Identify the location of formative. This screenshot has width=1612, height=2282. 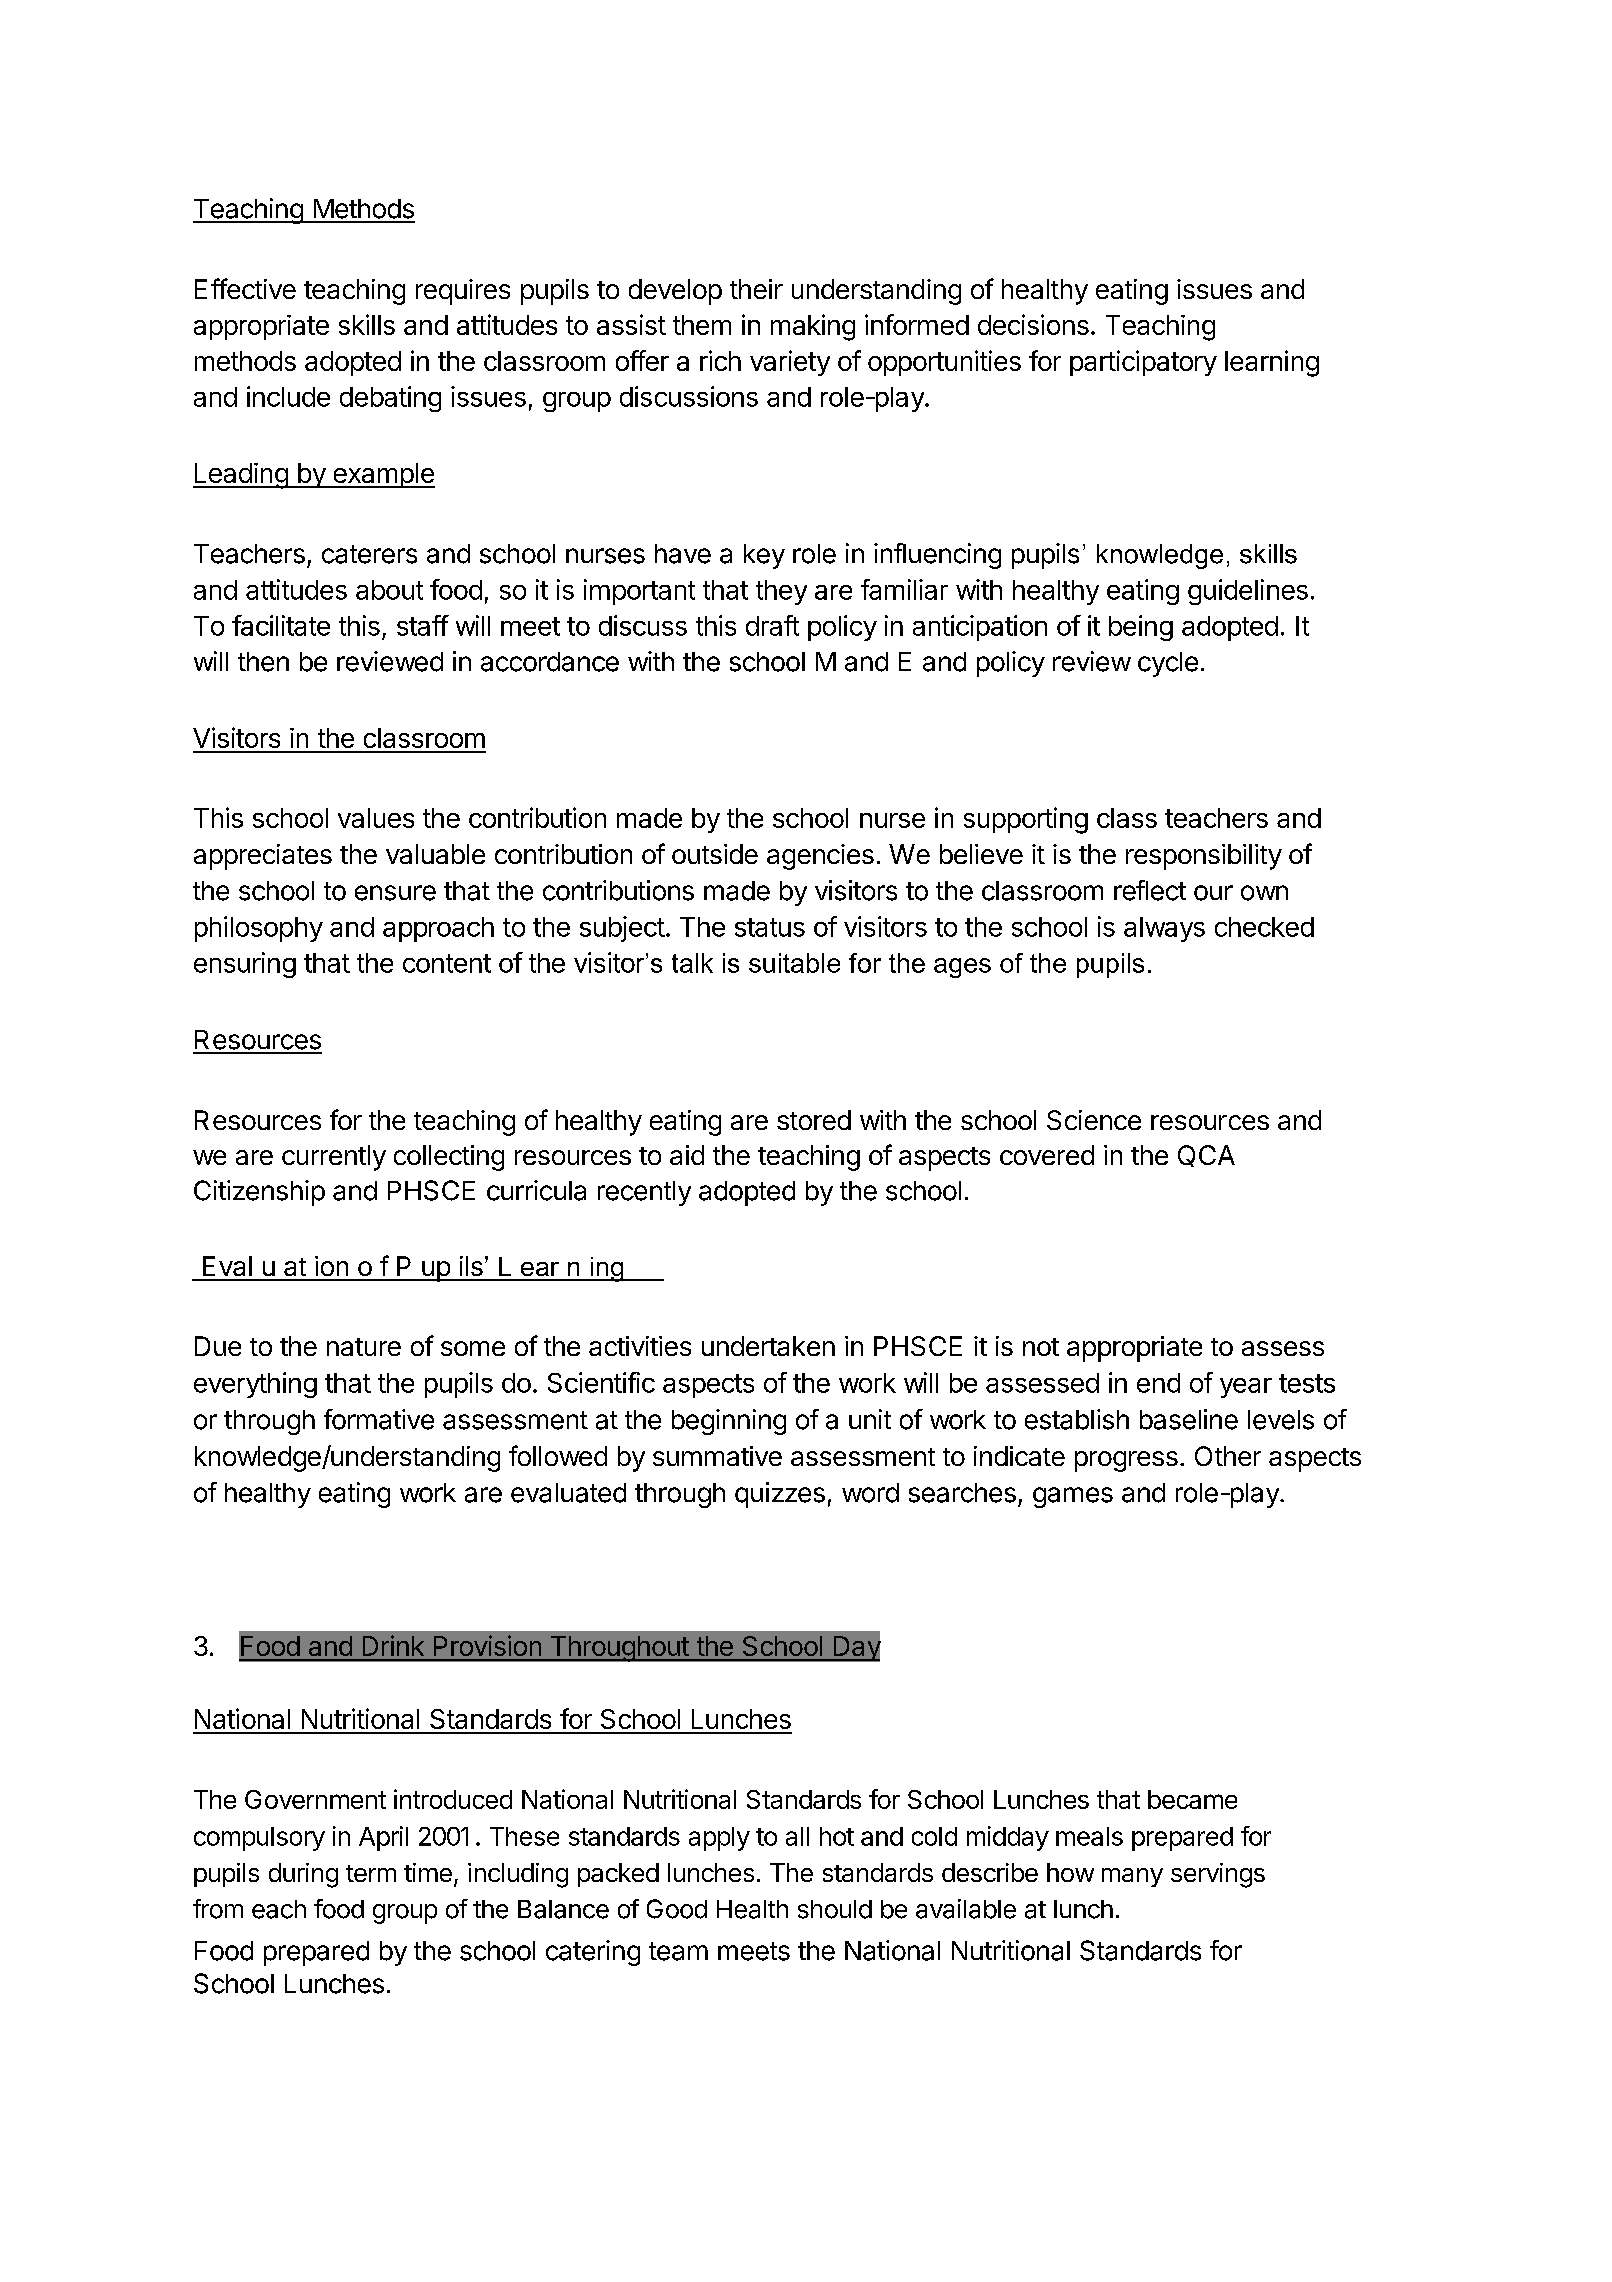
(379, 1419).
